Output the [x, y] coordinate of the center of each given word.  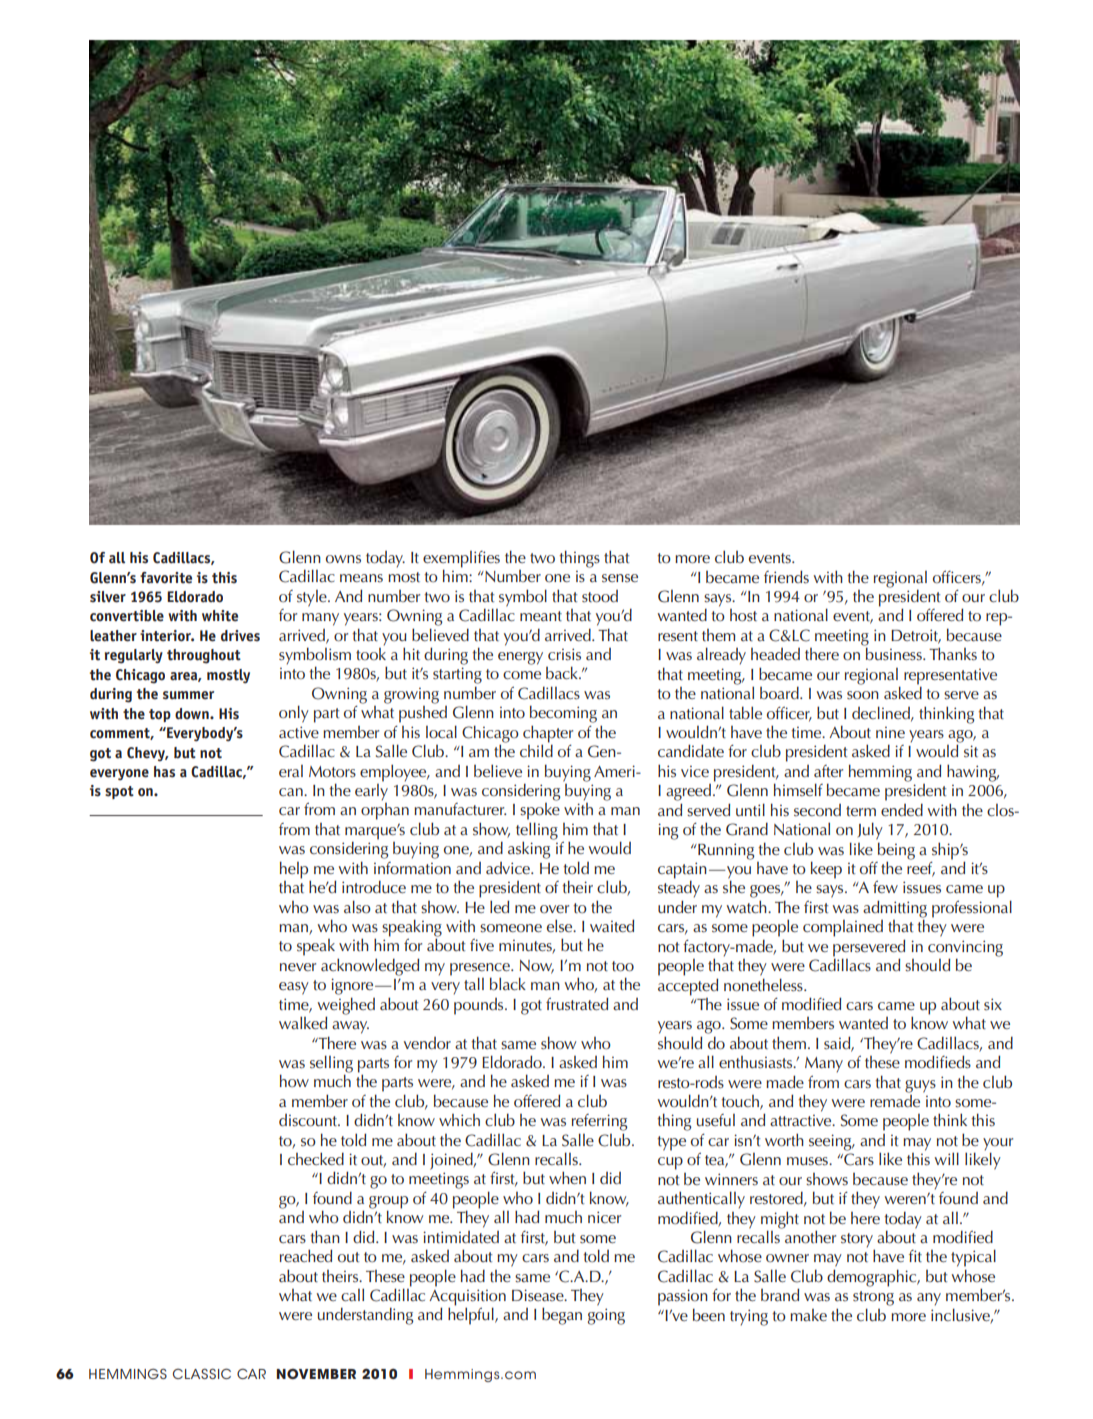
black [508, 984]
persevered [869, 948]
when [567, 1177]
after [828, 771]
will [947, 1158]
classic [202, 1373]
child [536, 749]
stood [600, 596]
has [164, 772]
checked [316, 1158]
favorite [166, 578]
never [298, 967]
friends [786, 577]
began [562, 1316]
